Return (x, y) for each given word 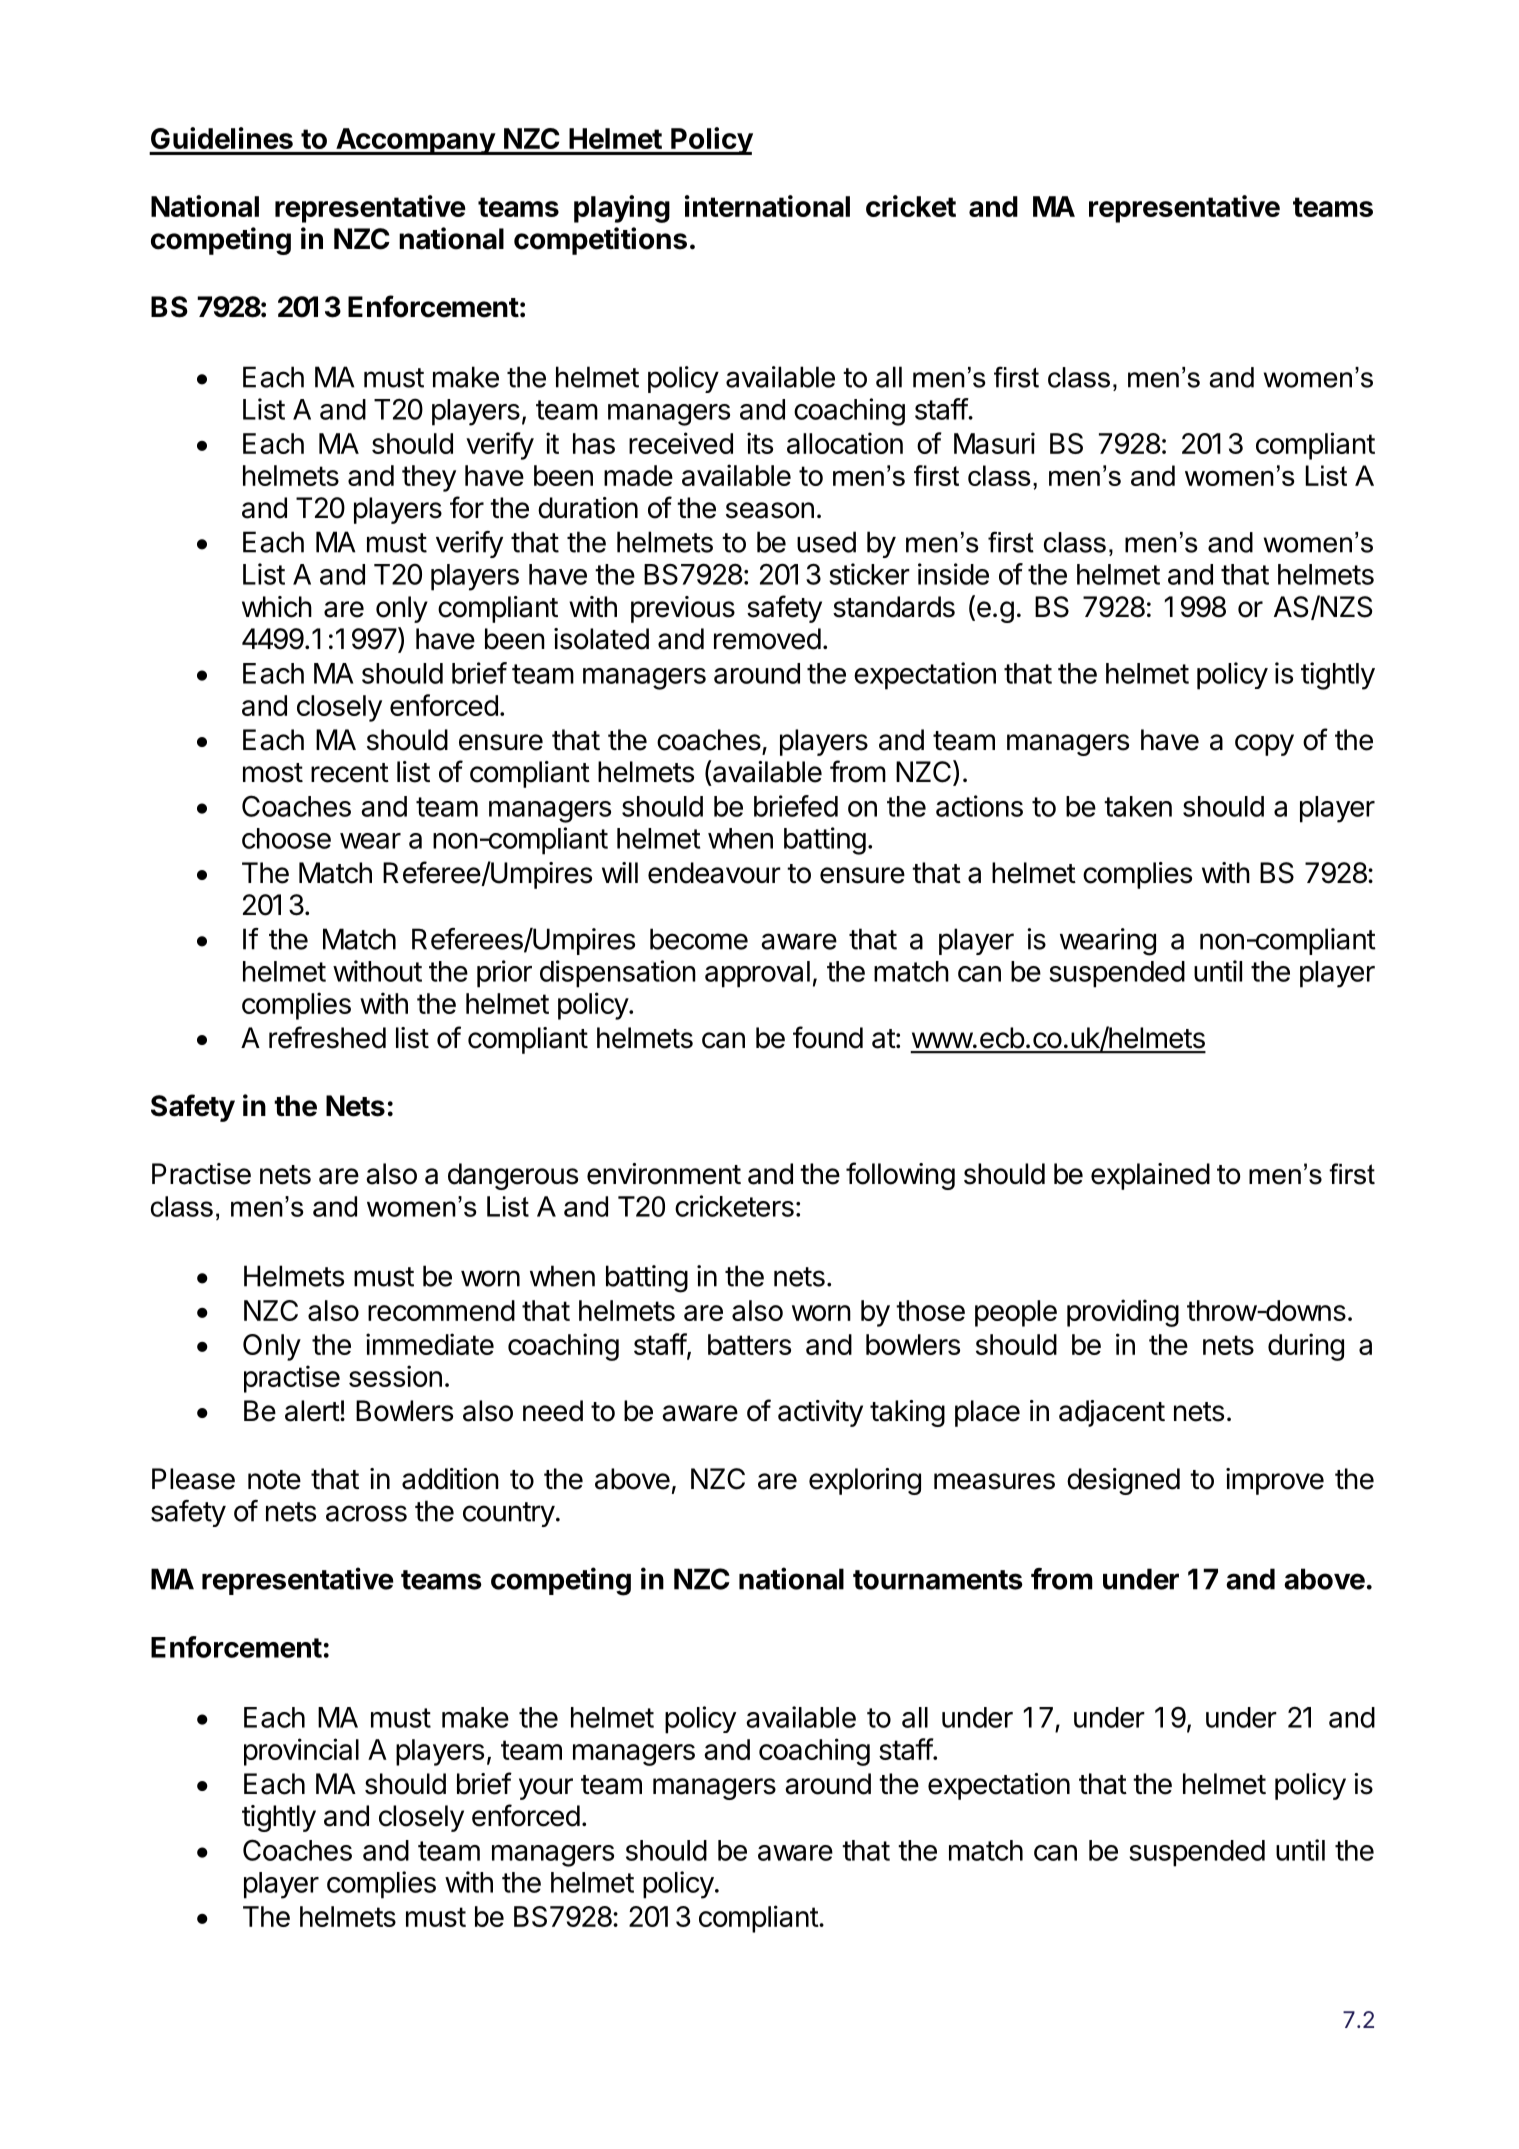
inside (953, 574)
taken (1138, 806)
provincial (301, 1752)
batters (749, 1344)
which (277, 607)
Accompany (415, 141)
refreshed (327, 1037)
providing (1123, 1313)
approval (757, 974)
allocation (845, 443)
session (395, 1376)
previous (683, 609)
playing (622, 209)
